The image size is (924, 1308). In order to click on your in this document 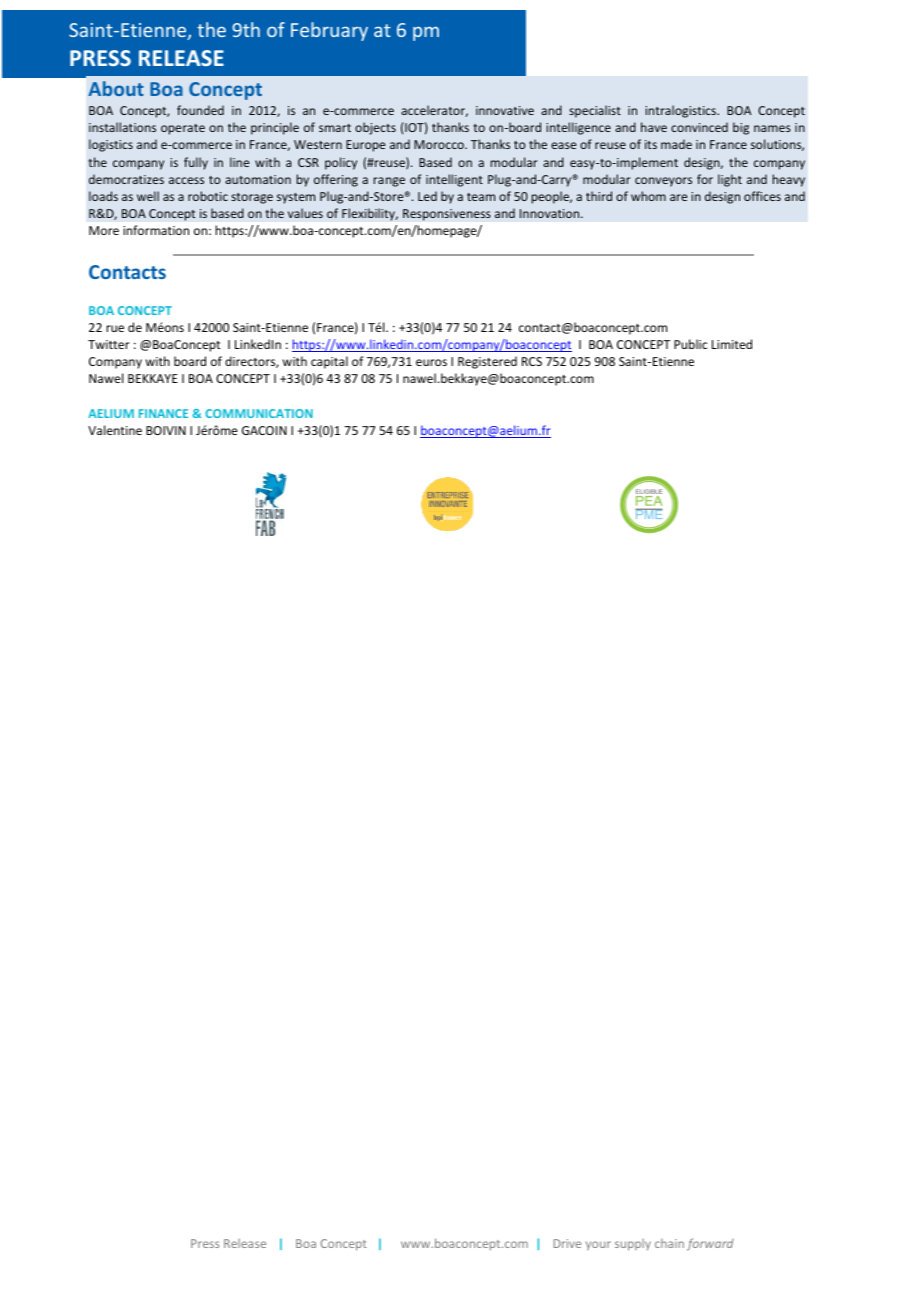, I will do `click(598, 1246)`.
